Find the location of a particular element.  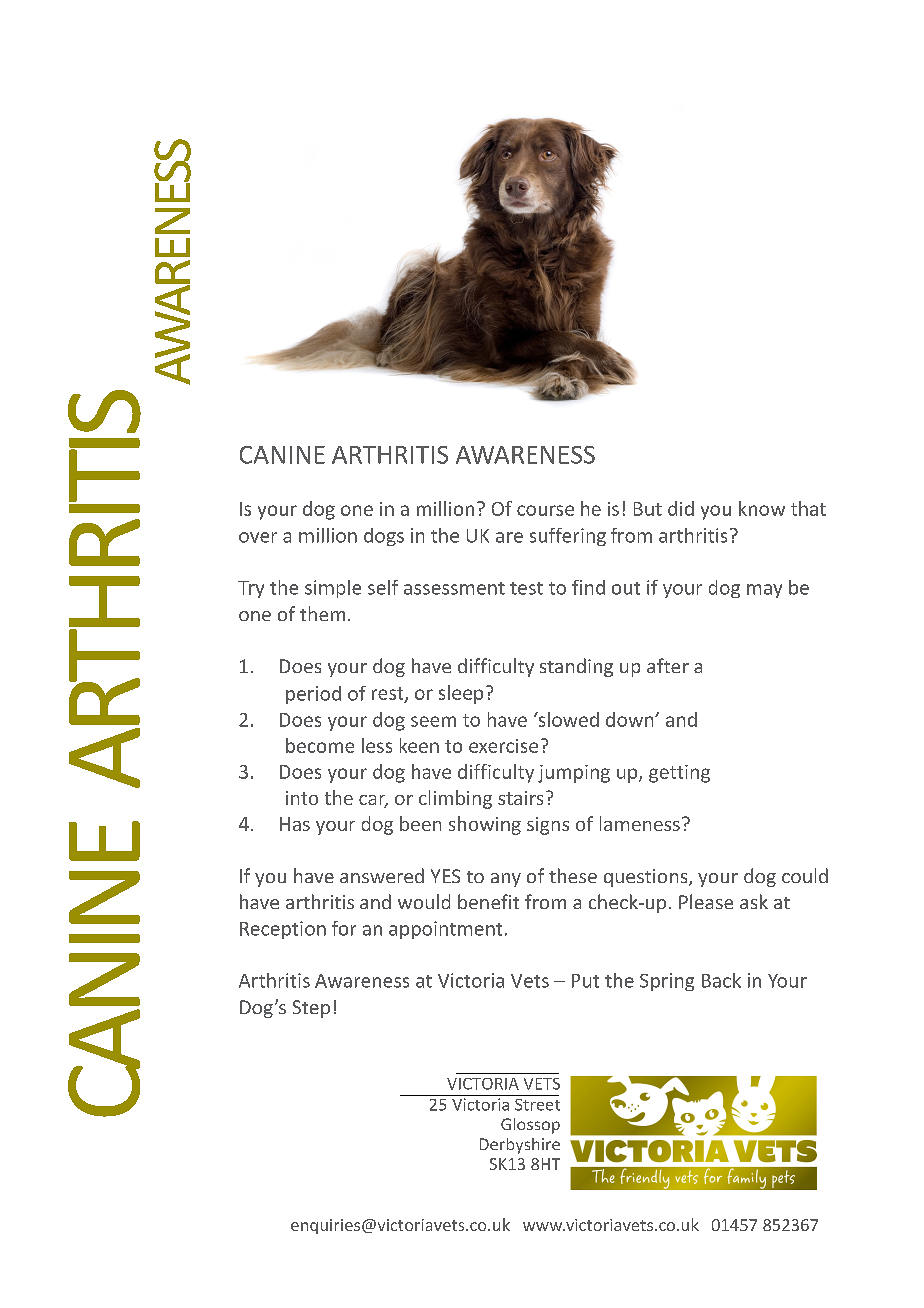

period is located at coordinates (313, 695).
